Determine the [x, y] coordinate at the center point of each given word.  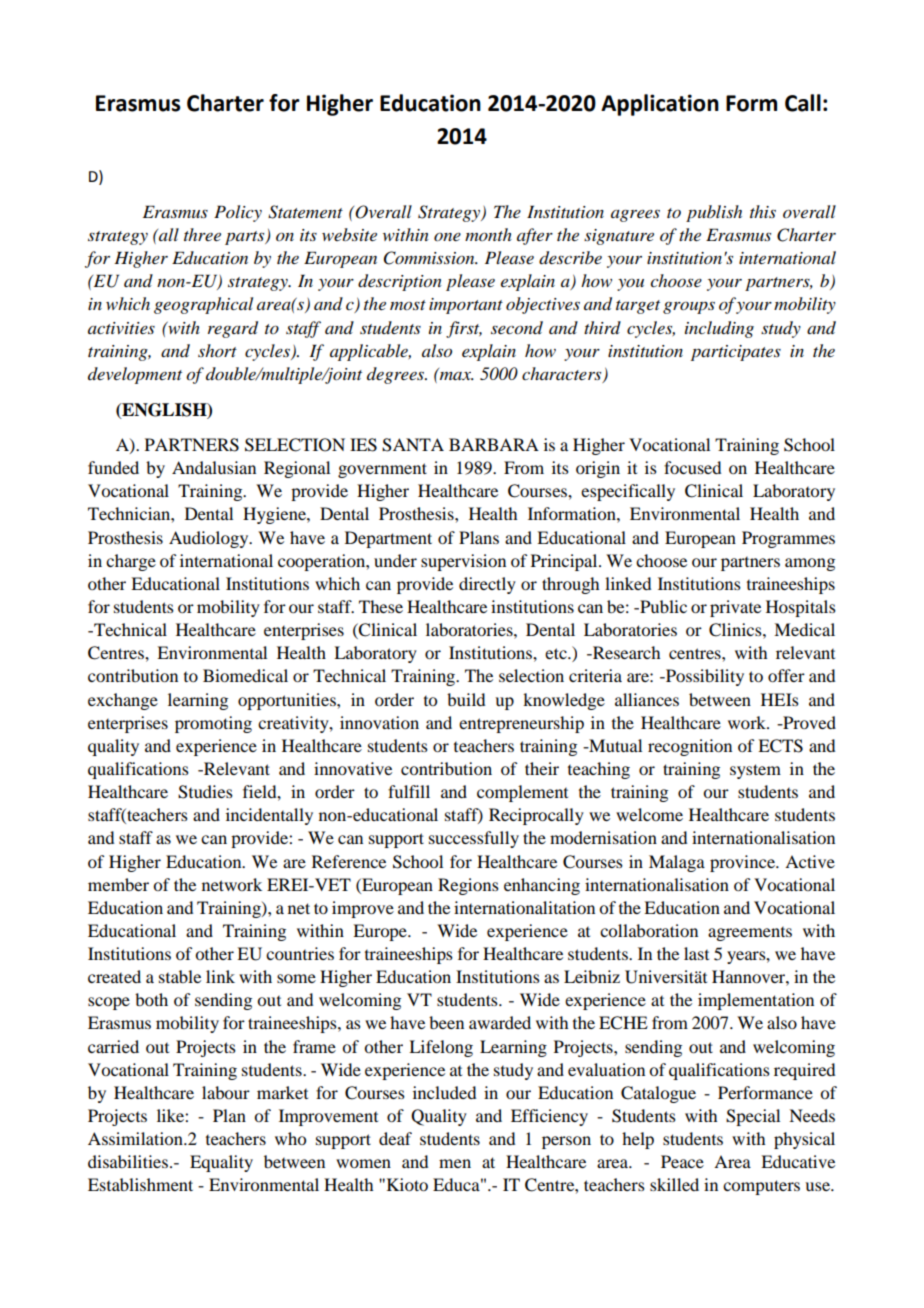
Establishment [140, 1184]
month [488, 234]
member [118, 884]
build [466, 699]
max [456, 374]
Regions [468, 886]
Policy [238, 213]
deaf [395, 1138]
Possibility [704, 677]
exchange [123, 701]
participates [736, 353]
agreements [750, 934]
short [217, 350]
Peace [682, 1161]
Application [660, 105]
